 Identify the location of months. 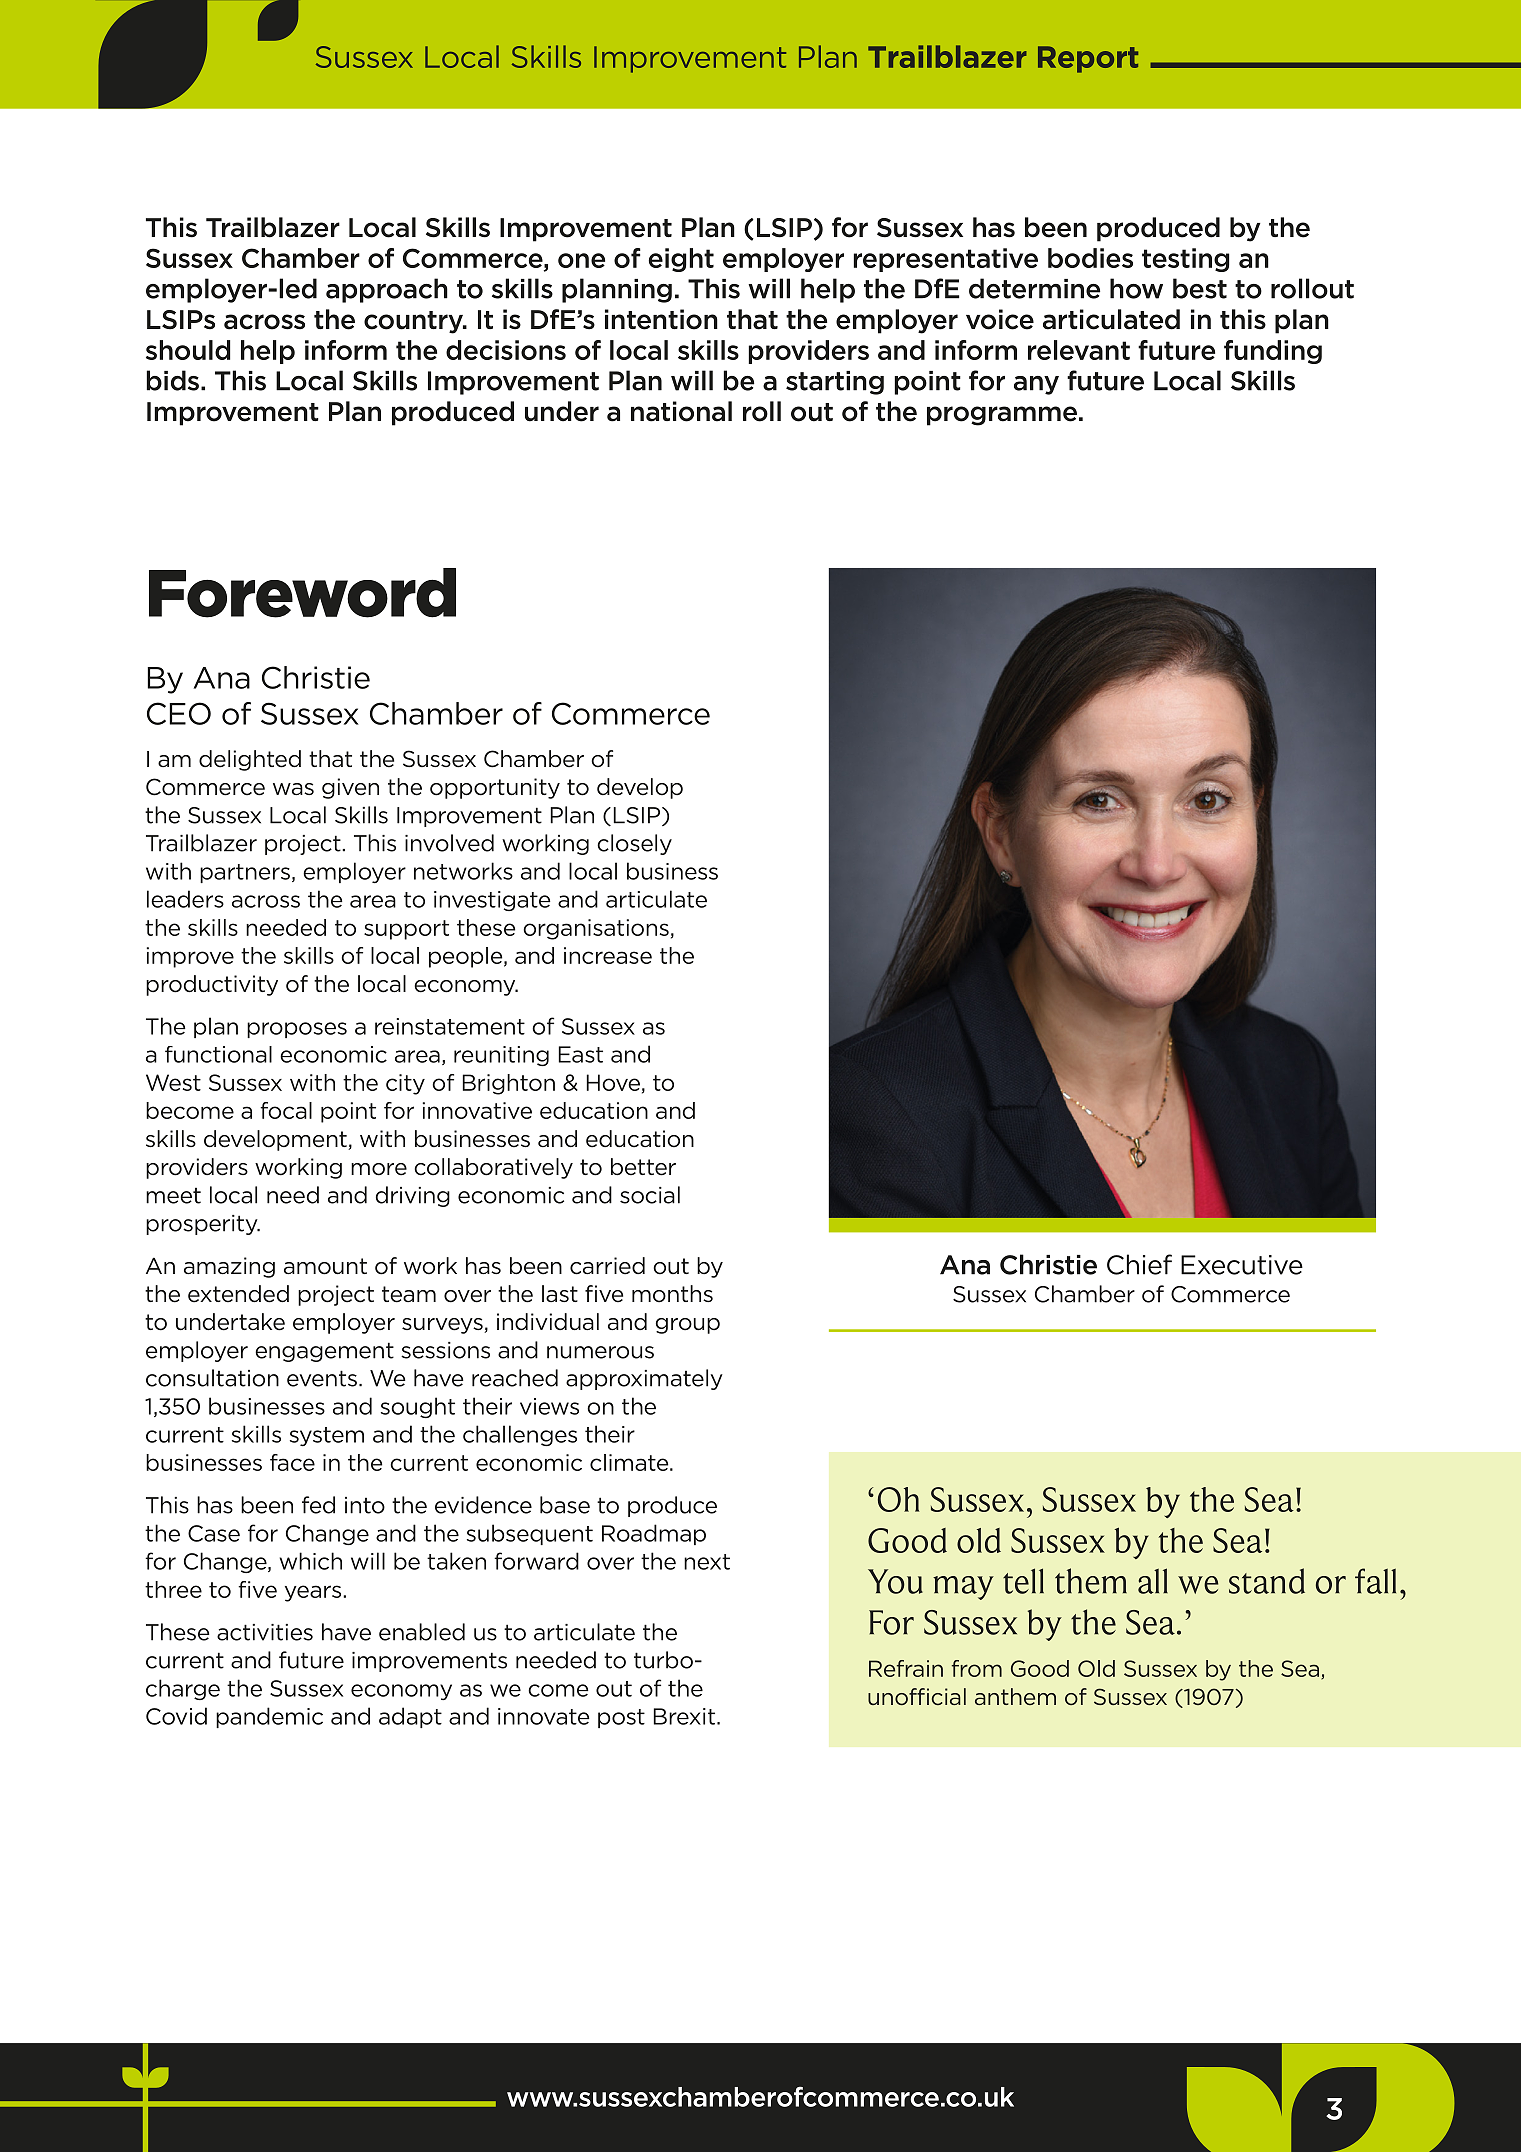
(672, 1294).
